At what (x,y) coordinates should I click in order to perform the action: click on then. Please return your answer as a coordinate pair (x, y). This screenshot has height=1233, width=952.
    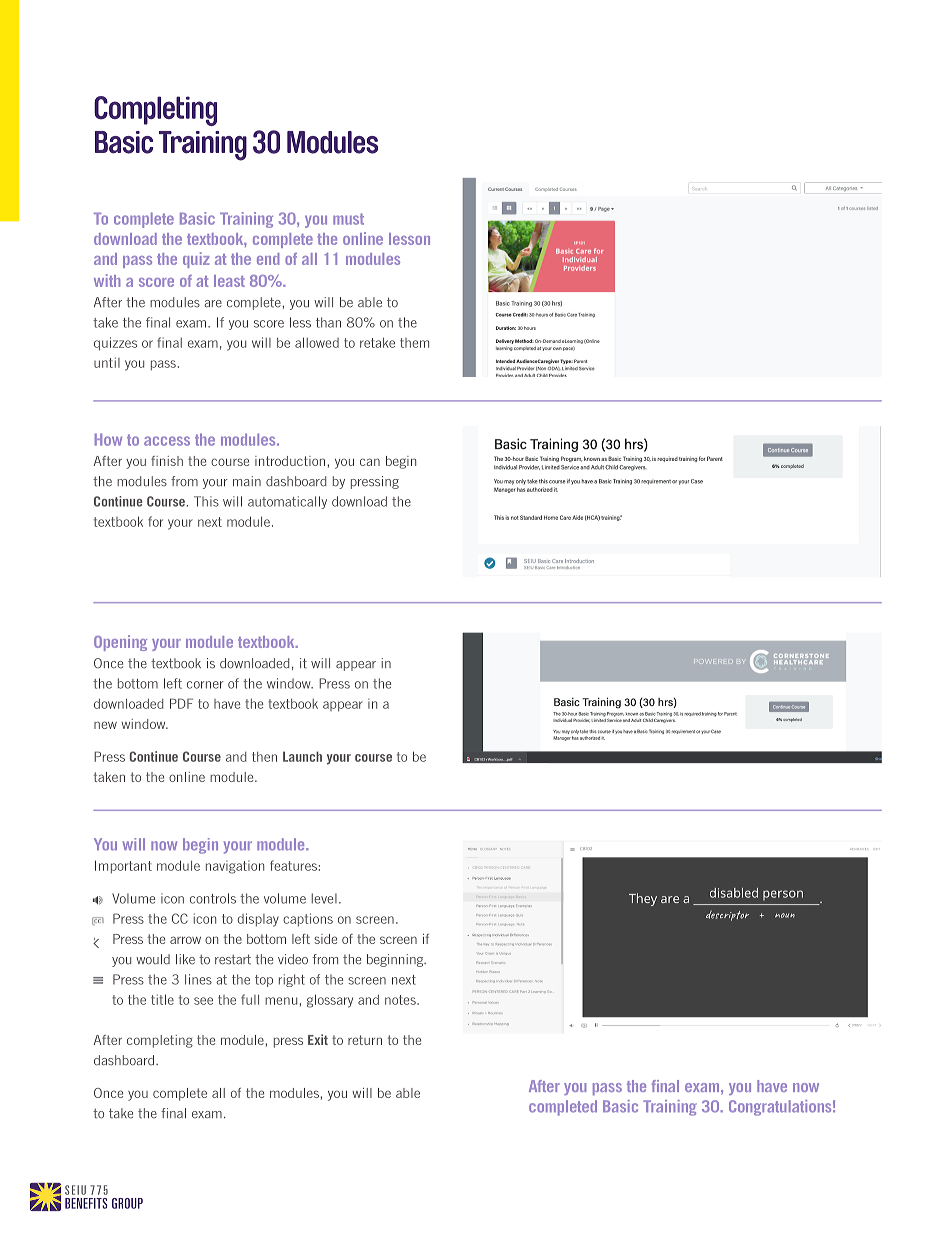
    Looking at the image, I should click on (264, 757).
